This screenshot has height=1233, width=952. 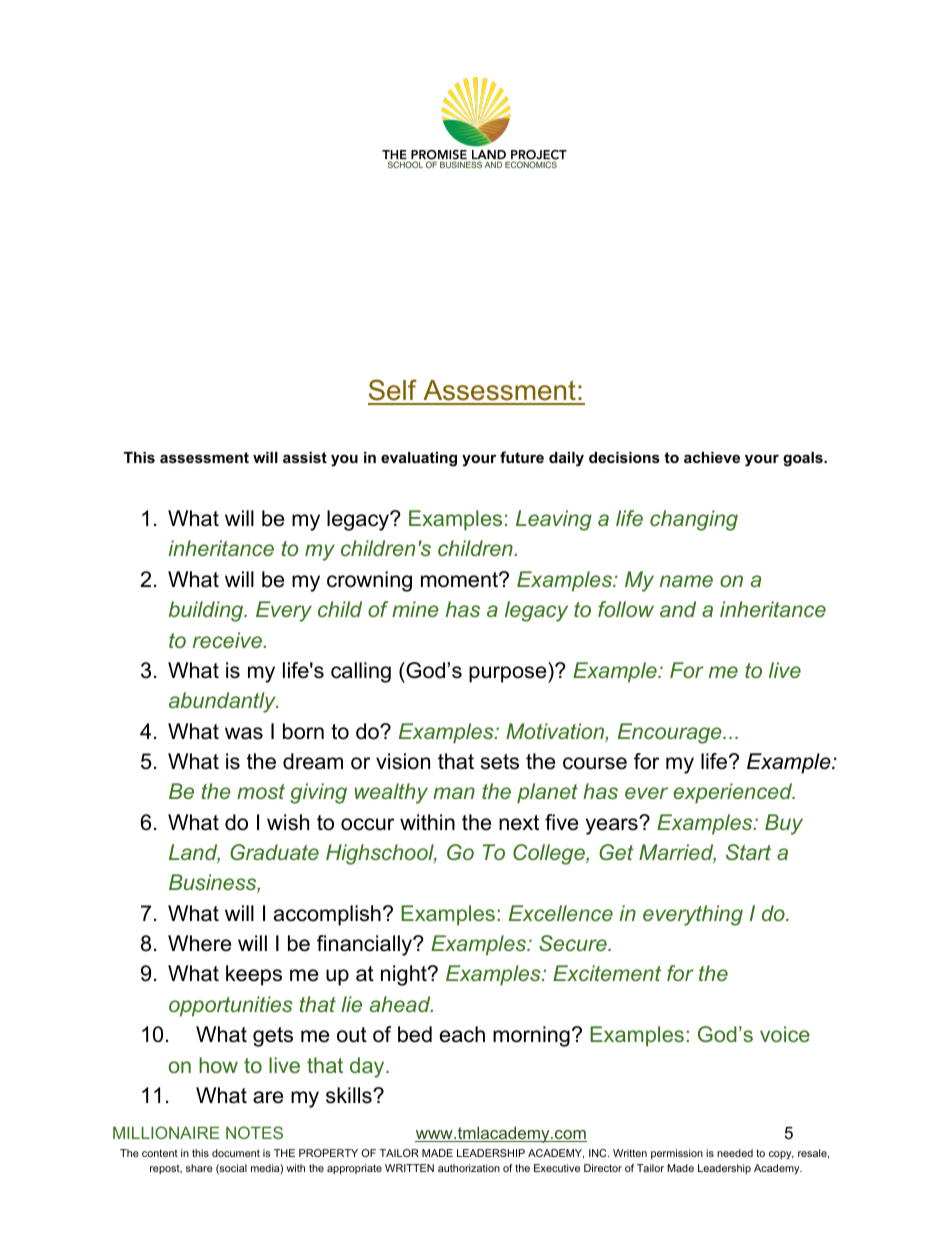 What do you see at coordinates (712, 457) in the screenshot?
I see `achieve` at bounding box center [712, 457].
